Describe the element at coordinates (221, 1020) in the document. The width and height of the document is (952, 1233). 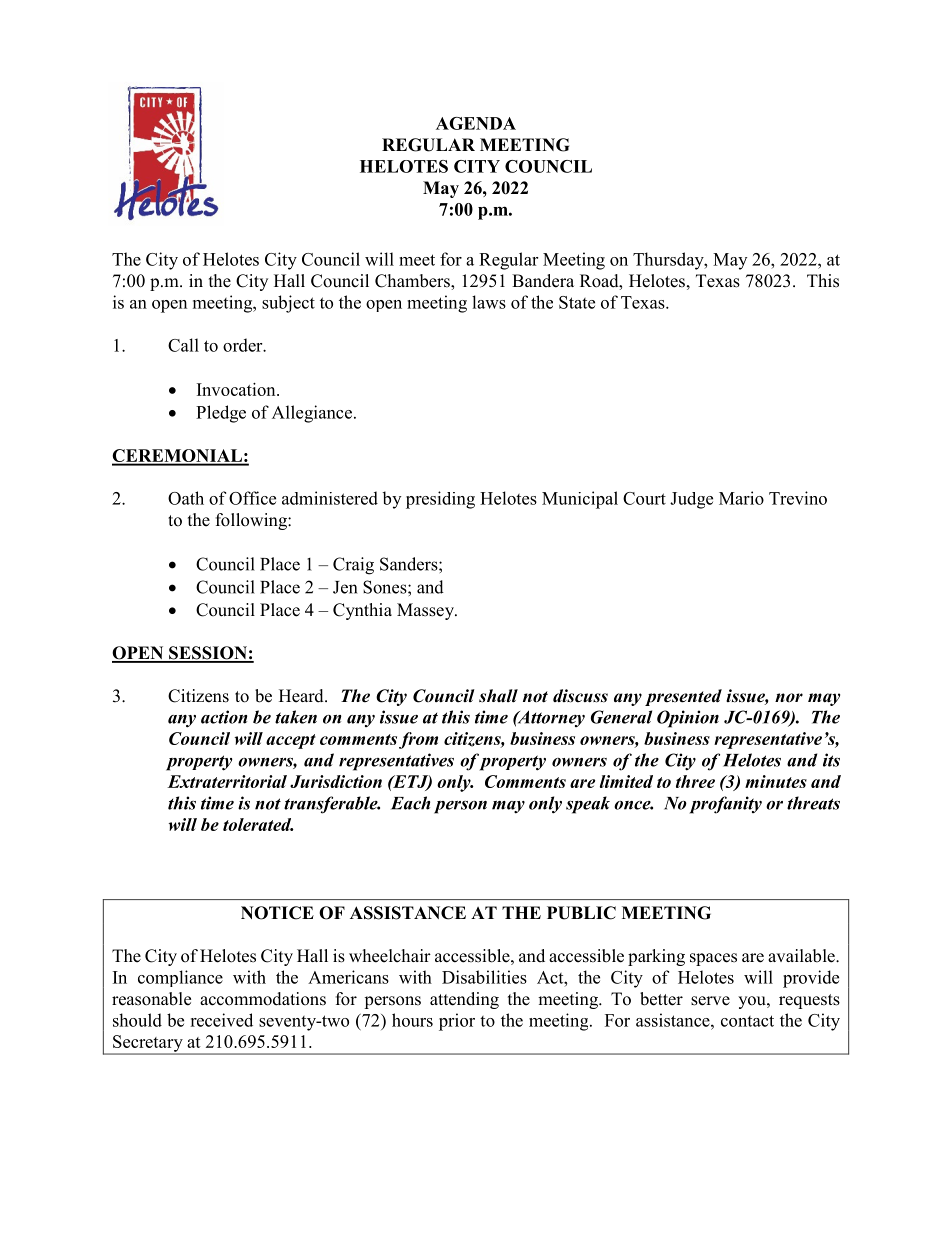
I see `received` at that location.
